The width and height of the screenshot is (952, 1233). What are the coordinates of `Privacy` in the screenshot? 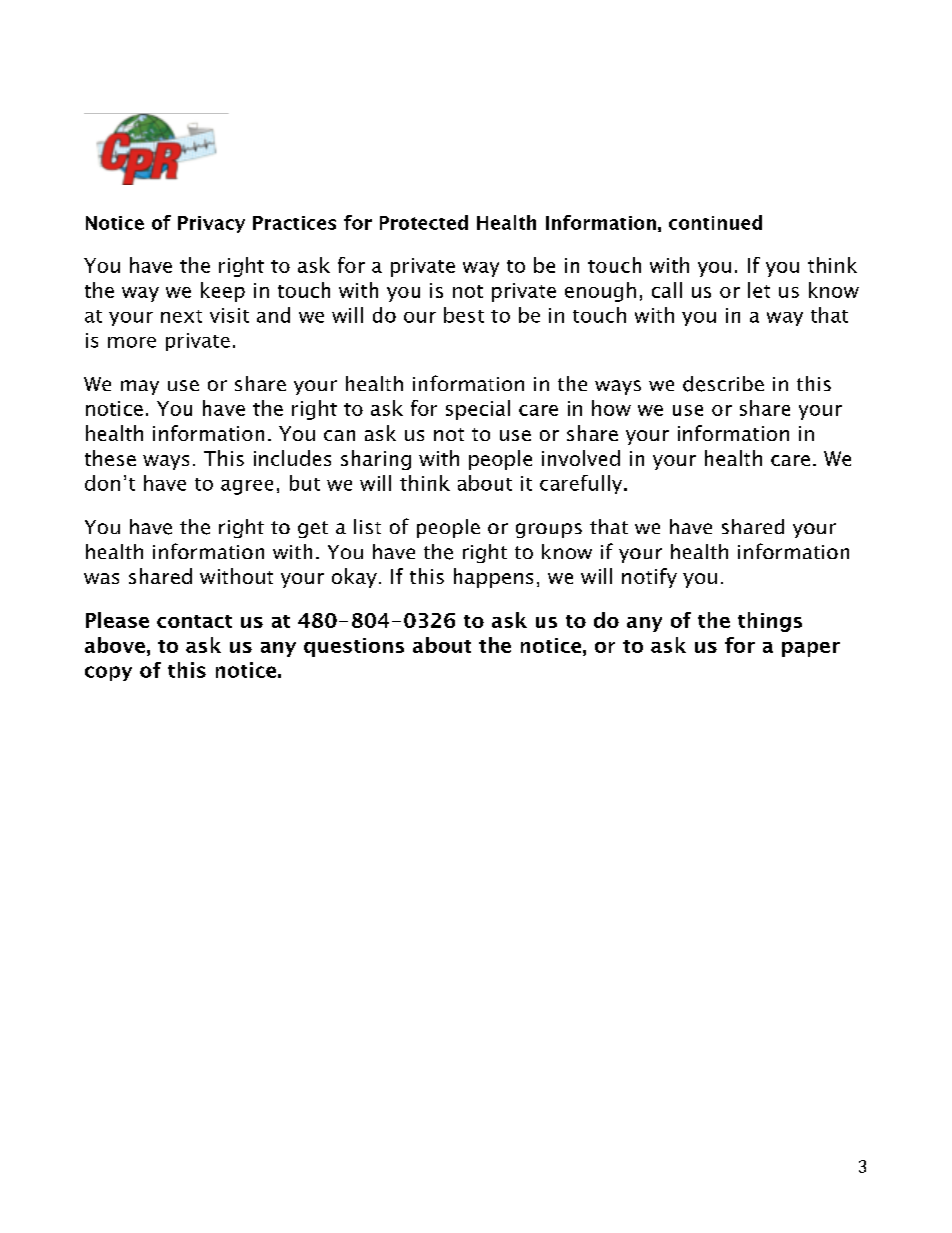 It's located at (211, 224).
